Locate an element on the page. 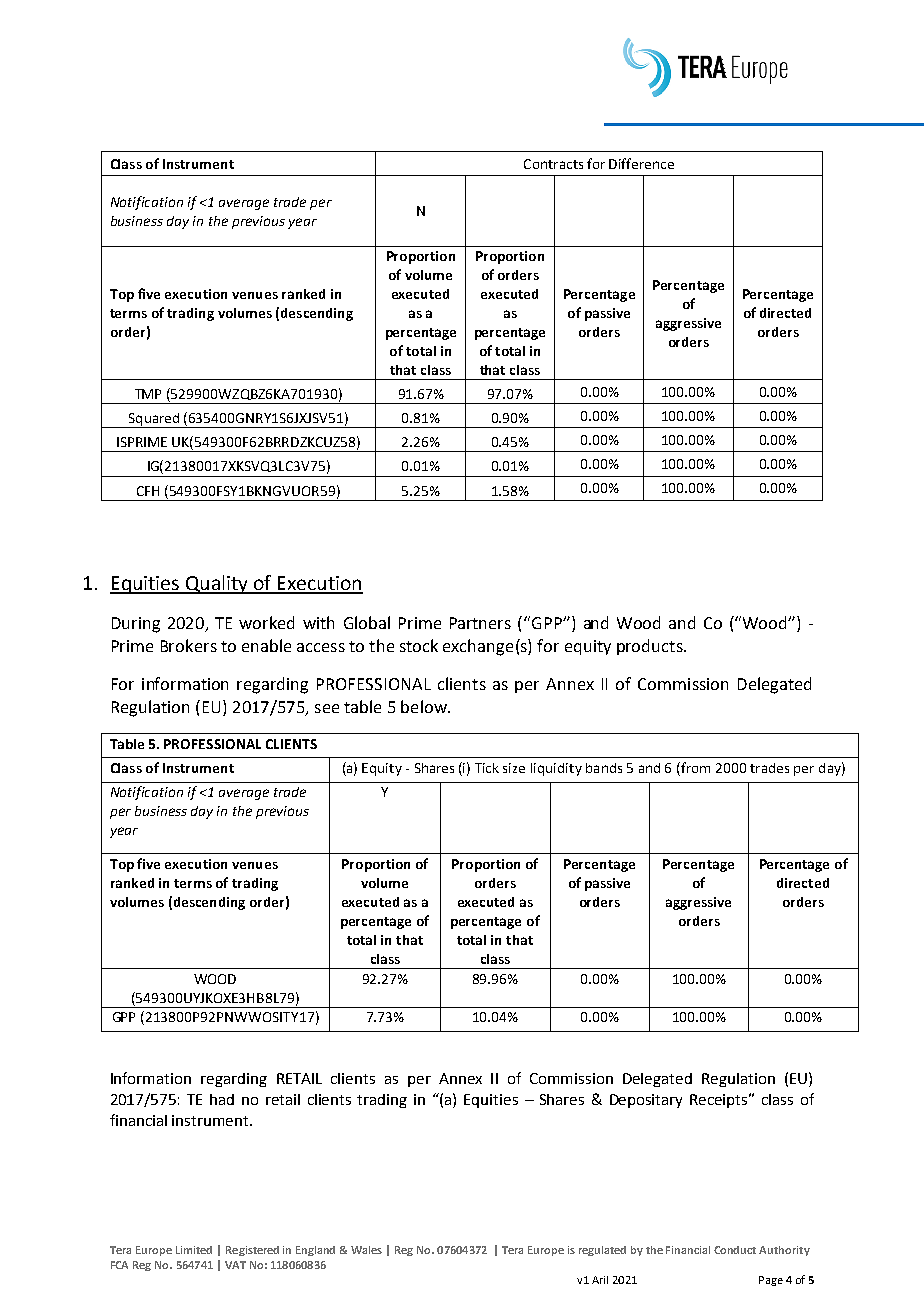  Quality is located at coordinates (217, 584).
